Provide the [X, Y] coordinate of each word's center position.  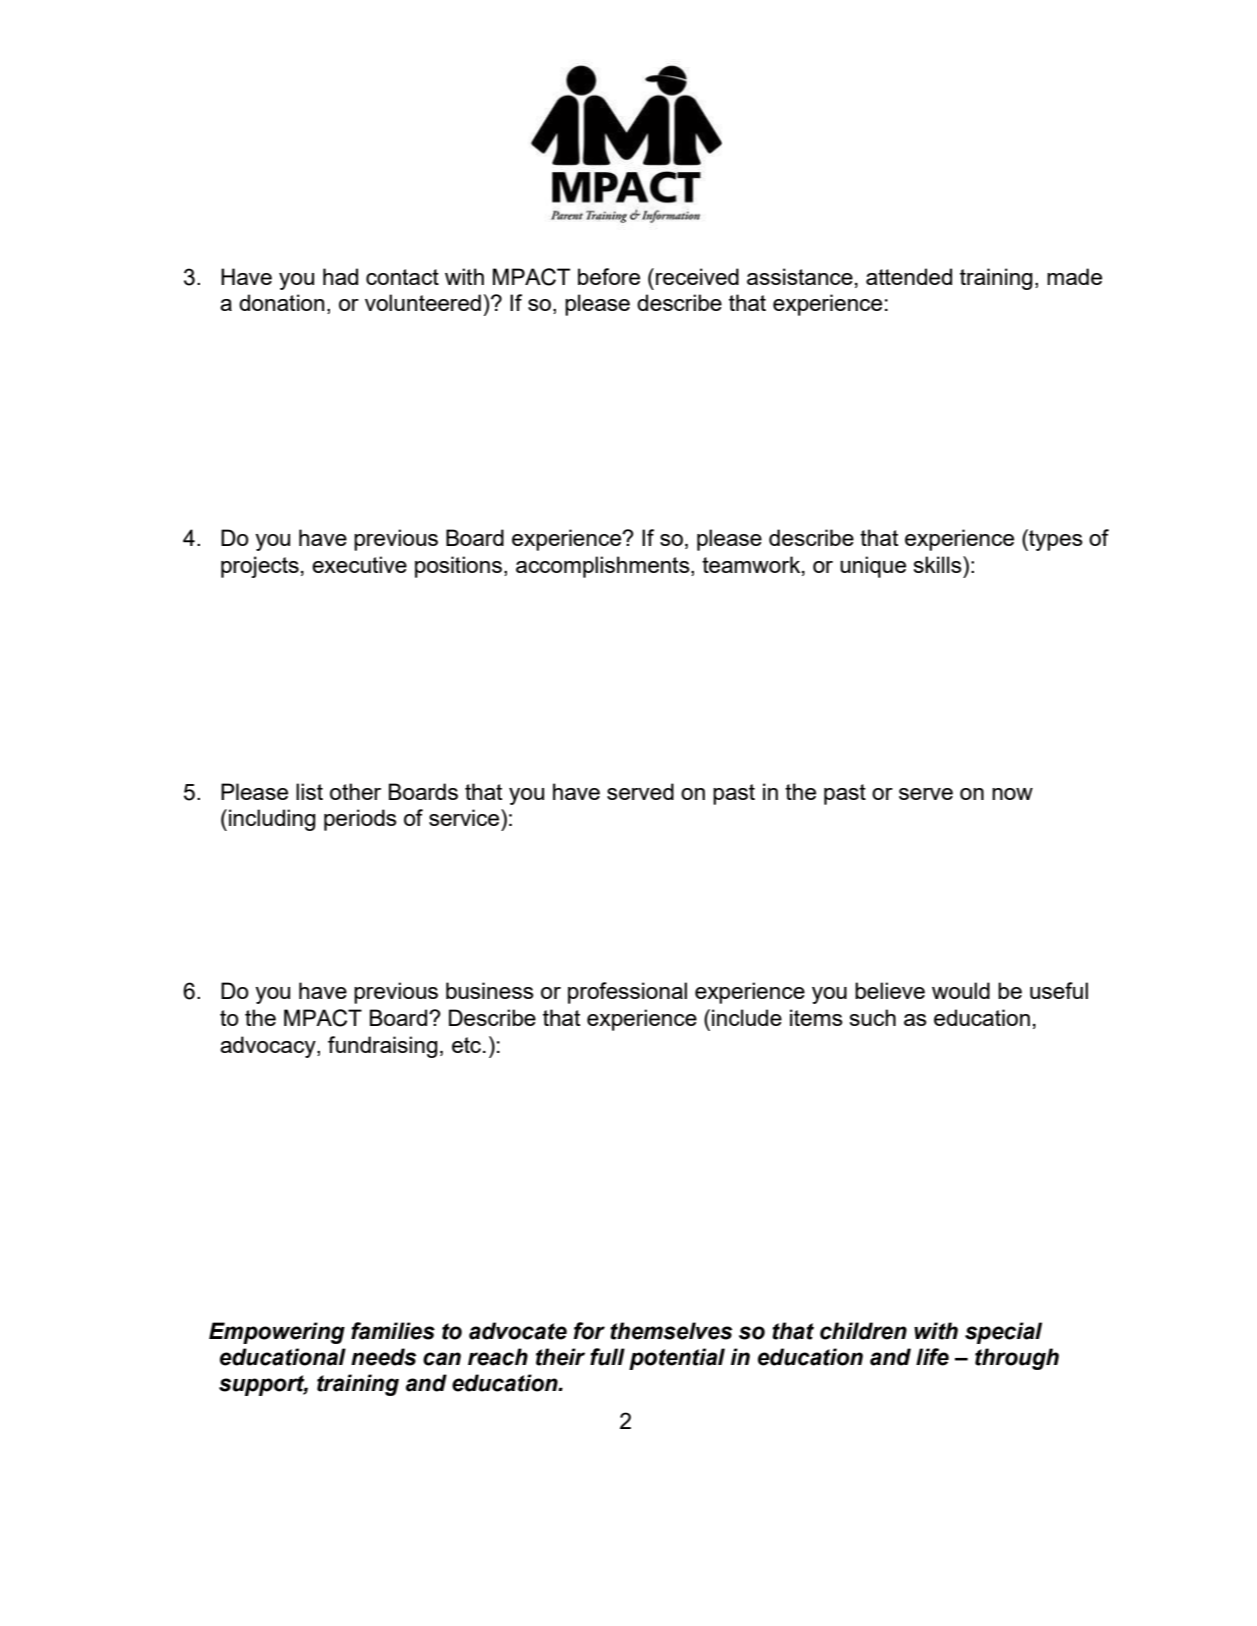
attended [909, 276]
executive [359, 564]
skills [938, 564]
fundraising [383, 1047]
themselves [671, 1331]
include [747, 1017]
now [1012, 794]
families [393, 1331]
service [465, 817]
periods [360, 820]
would [961, 990]
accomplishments [604, 567]
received [697, 276]
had [340, 276]
